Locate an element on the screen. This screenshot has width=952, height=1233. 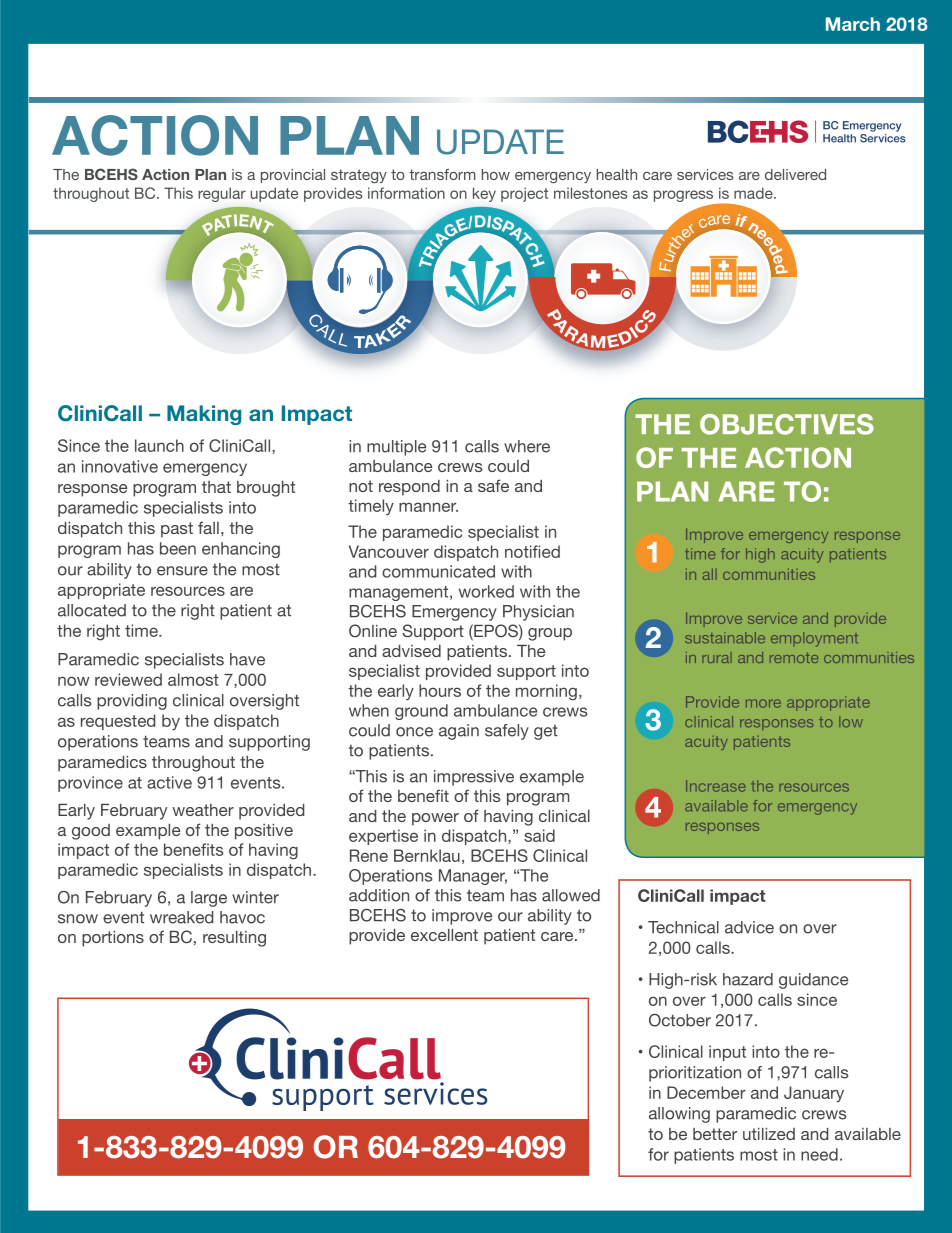
March is located at coordinates (853, 24).
